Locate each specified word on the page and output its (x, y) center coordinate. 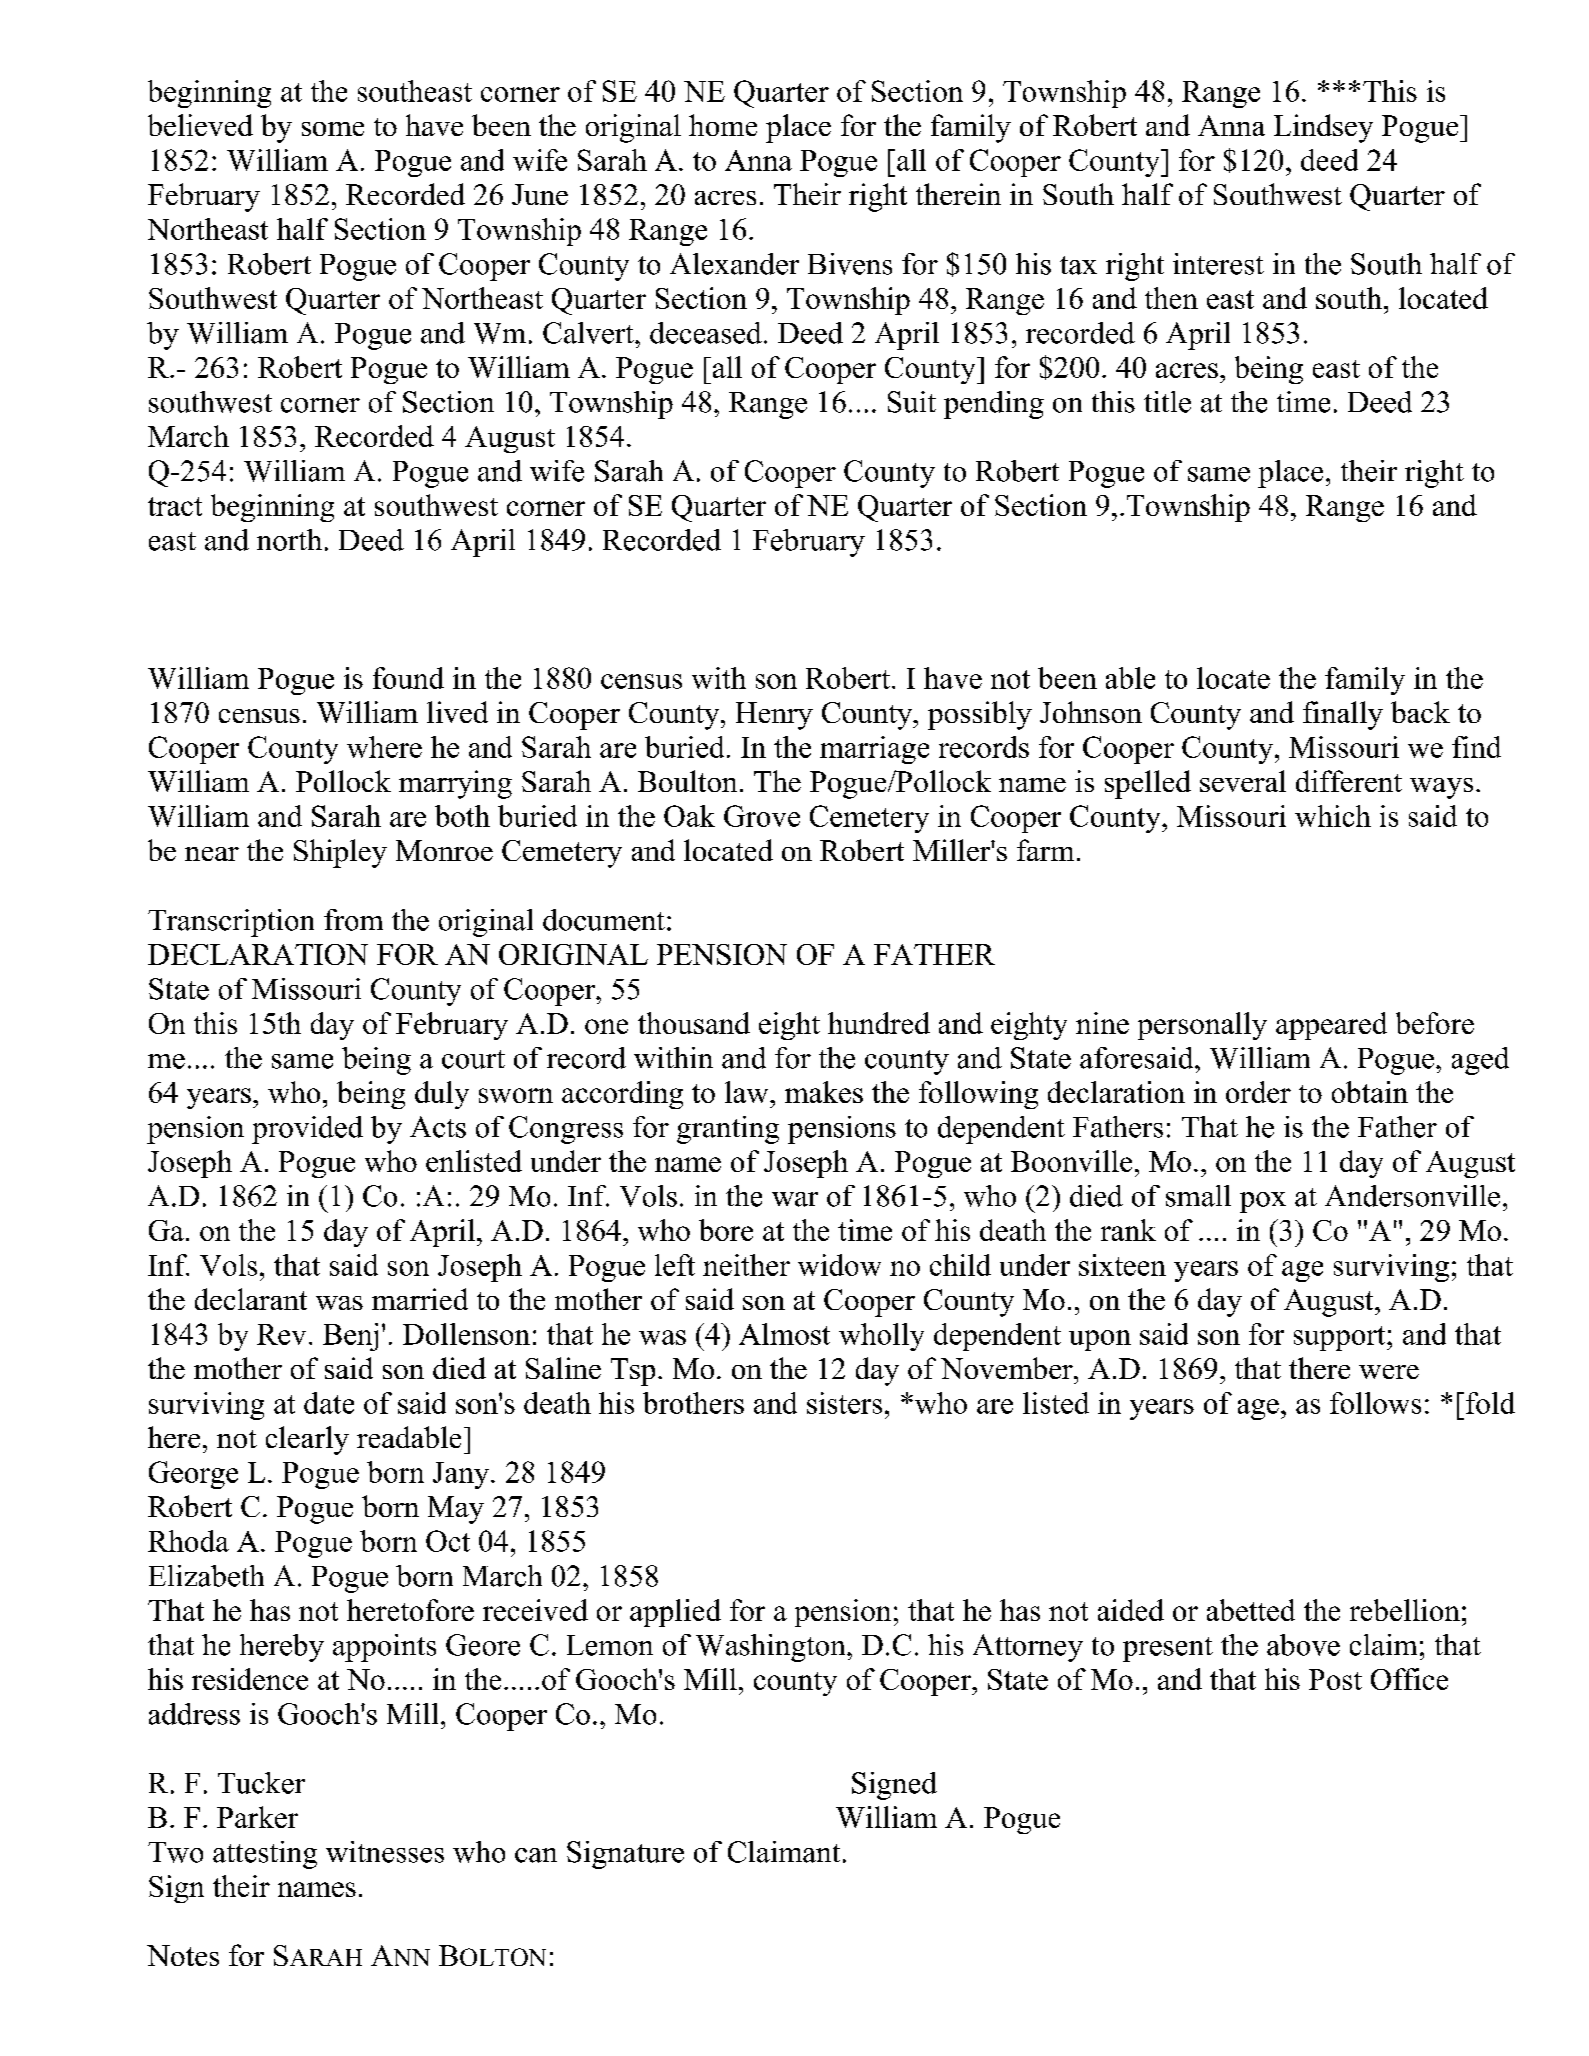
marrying (455, 784)
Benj (350, 1337)
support (1341, 1338)
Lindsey (1323, 128)
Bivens (850, 264)
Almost (784, 1334)
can (536, 1855)
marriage (874, 750)
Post (1335, 1679)
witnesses (385, 1852)
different (1349, 781)
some (333, 129)
